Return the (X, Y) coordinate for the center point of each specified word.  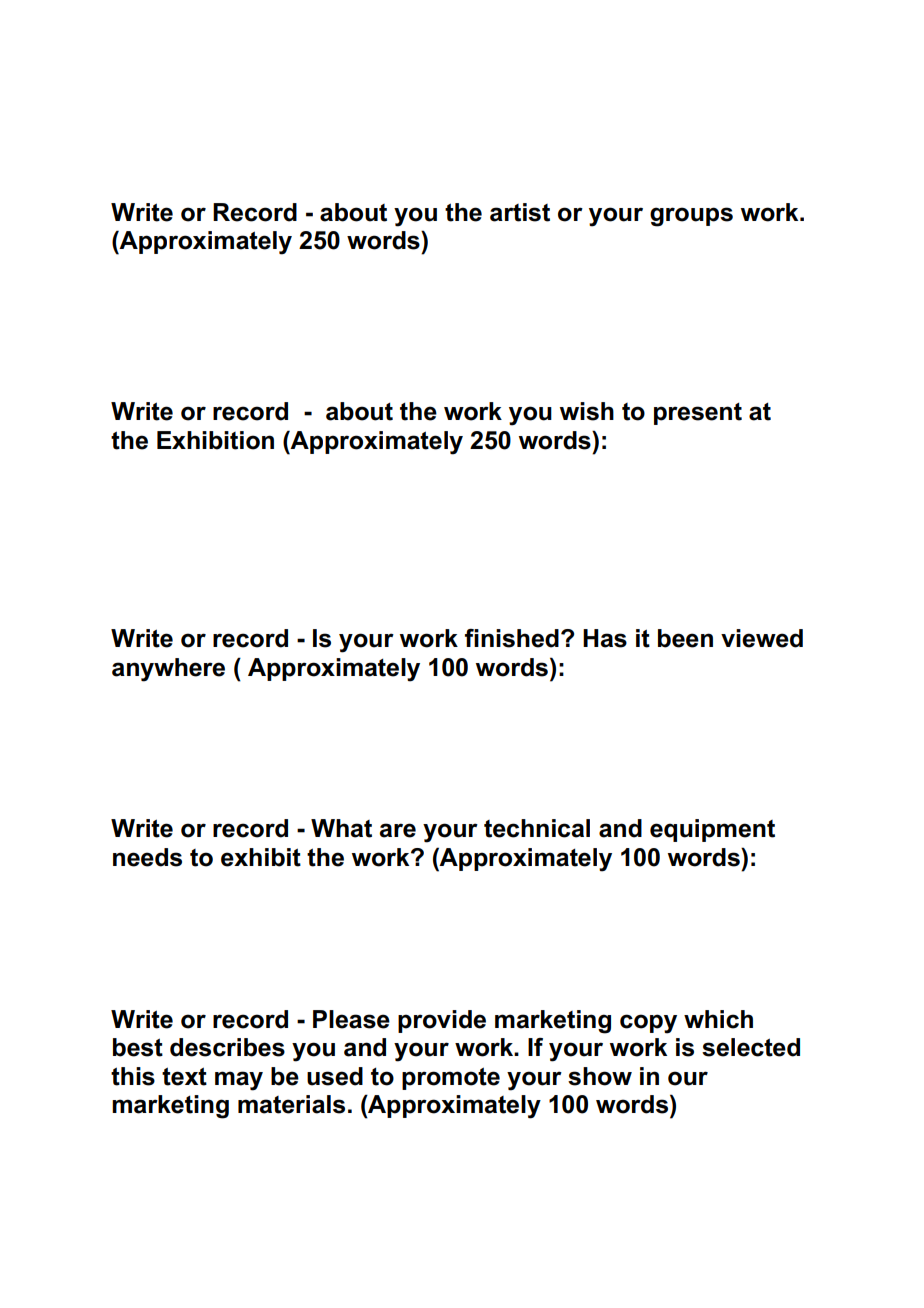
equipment (712, 830)
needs (147, 857)
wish (587, 411)
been (685, 638)
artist (520, 212)
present (698, 413)
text (184, 1076)
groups (691, 217)
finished (512, 638)
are (397, 830)
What (341, 828)
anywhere (168, 670)
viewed (762, 638)
